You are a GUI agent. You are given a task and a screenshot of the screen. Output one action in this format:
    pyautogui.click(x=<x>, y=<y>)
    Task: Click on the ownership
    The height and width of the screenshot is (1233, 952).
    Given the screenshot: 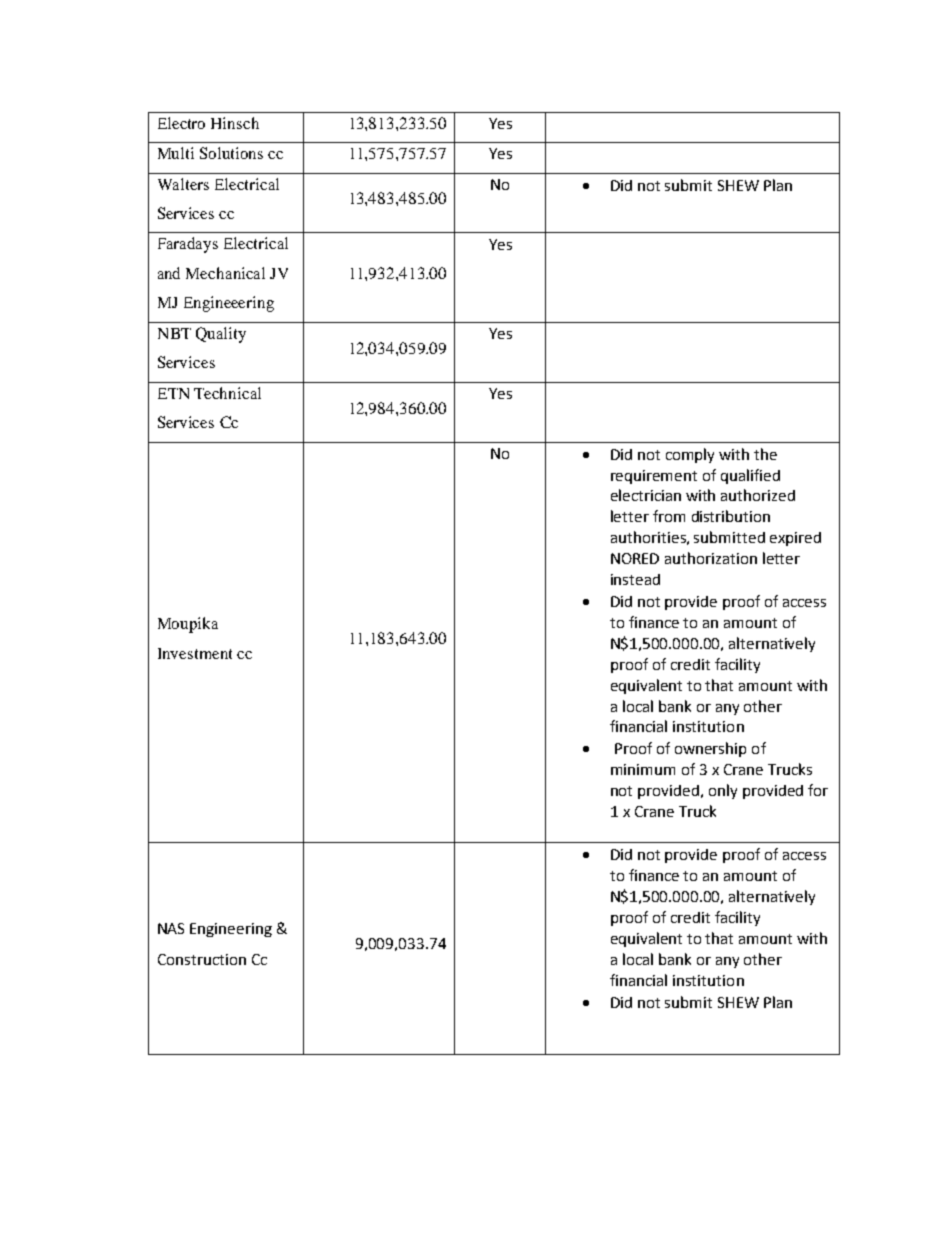 What is the action you would take?
    pyautogui.click(x=710, y=749)
